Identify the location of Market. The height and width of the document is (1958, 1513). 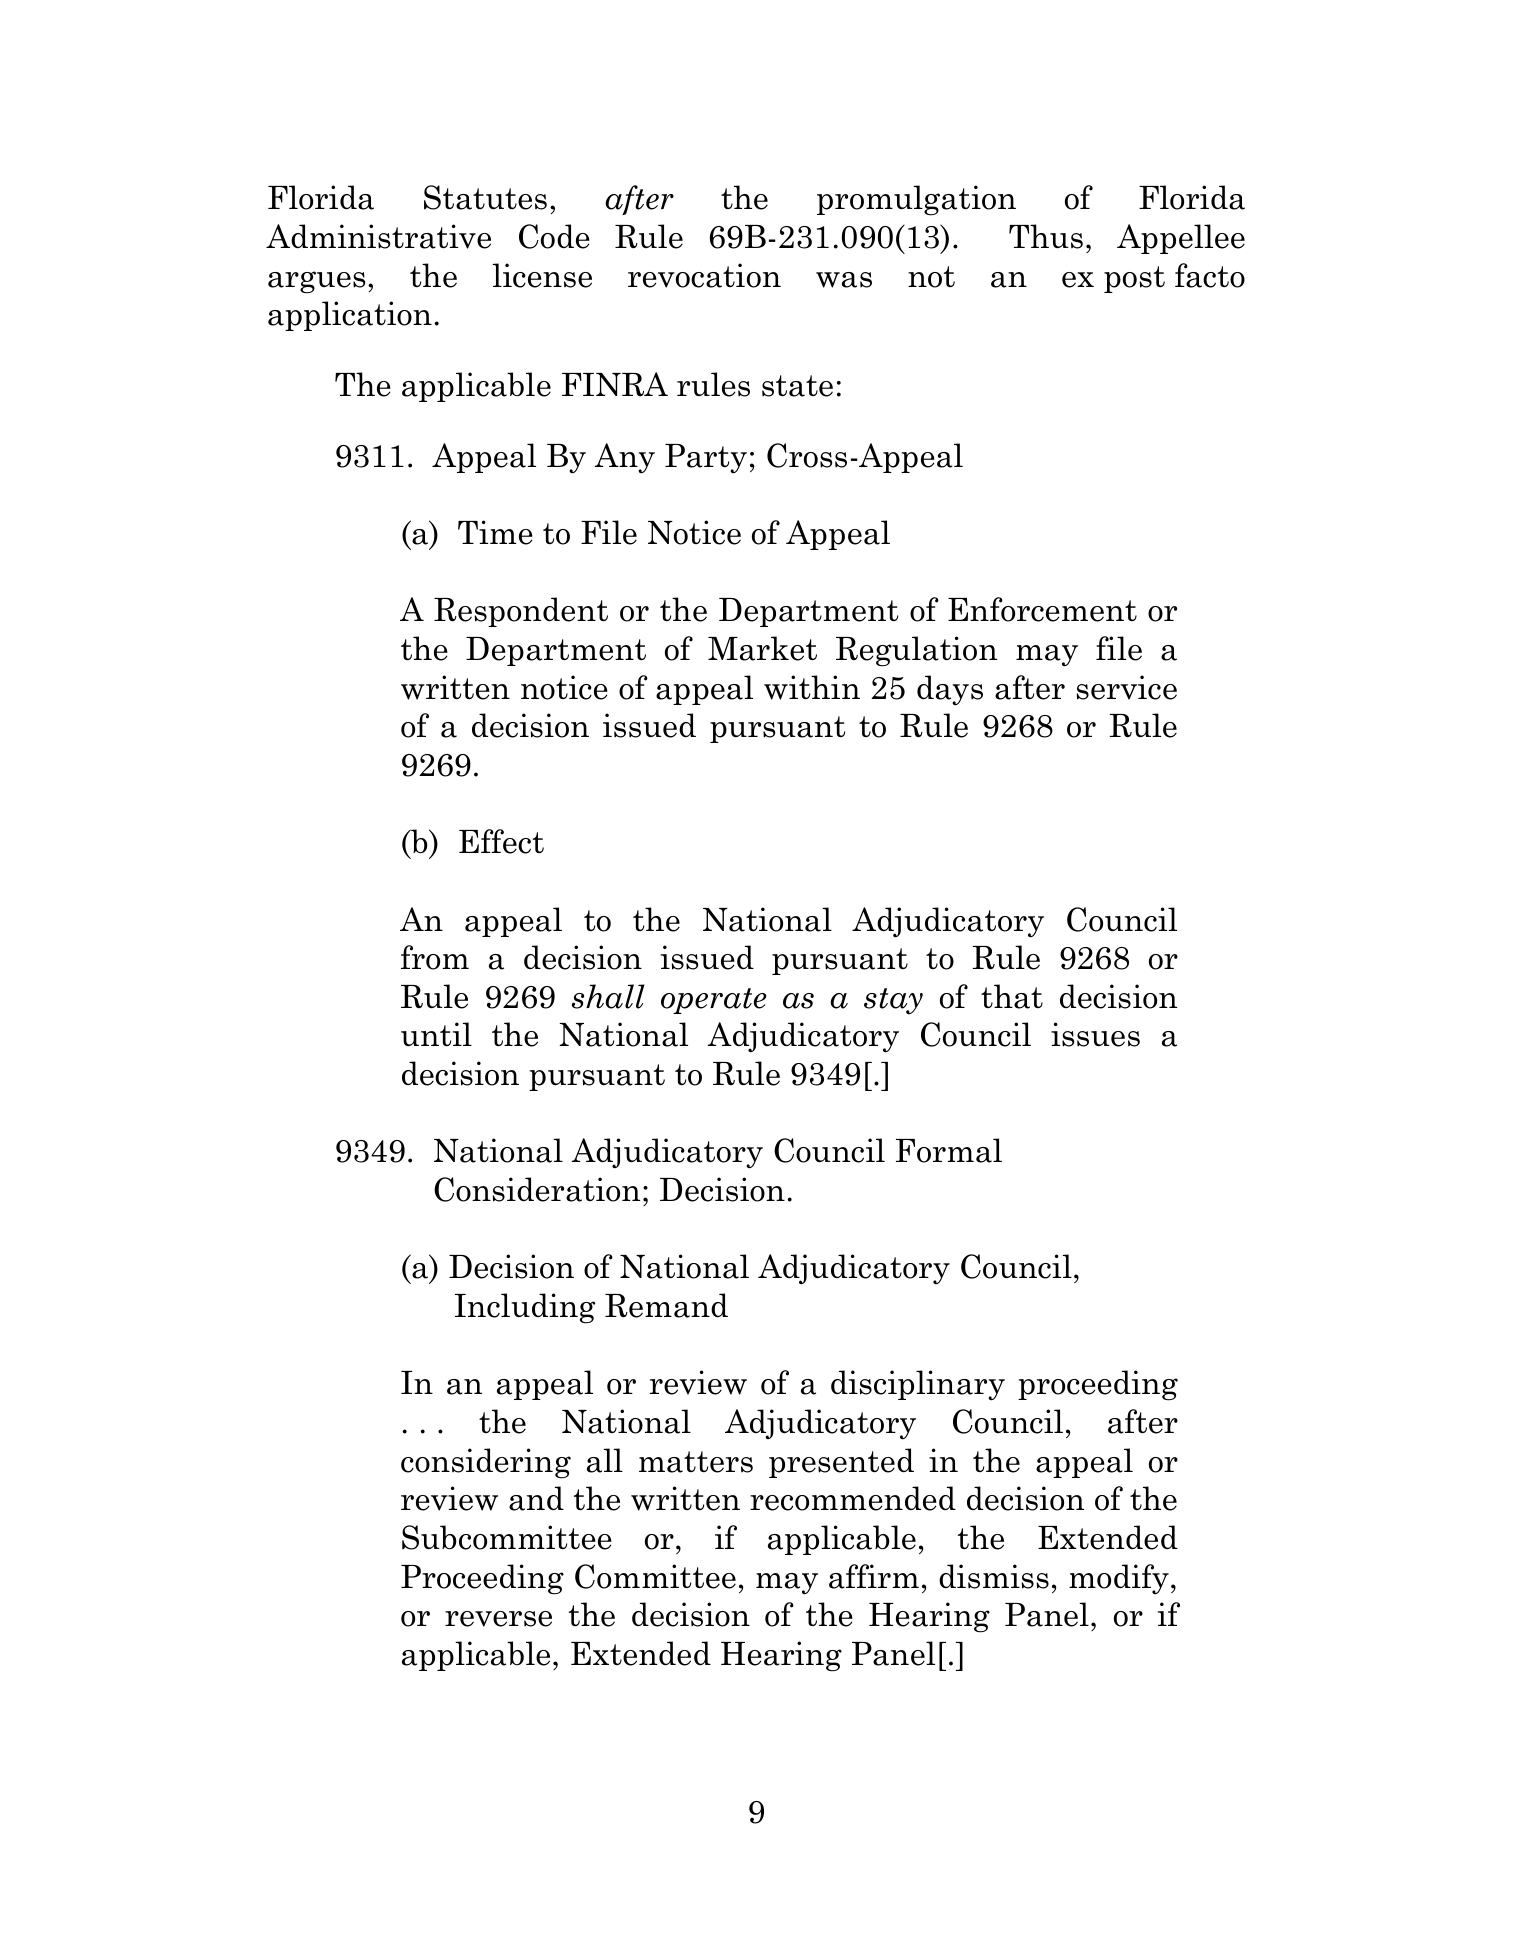
(762, 648).
